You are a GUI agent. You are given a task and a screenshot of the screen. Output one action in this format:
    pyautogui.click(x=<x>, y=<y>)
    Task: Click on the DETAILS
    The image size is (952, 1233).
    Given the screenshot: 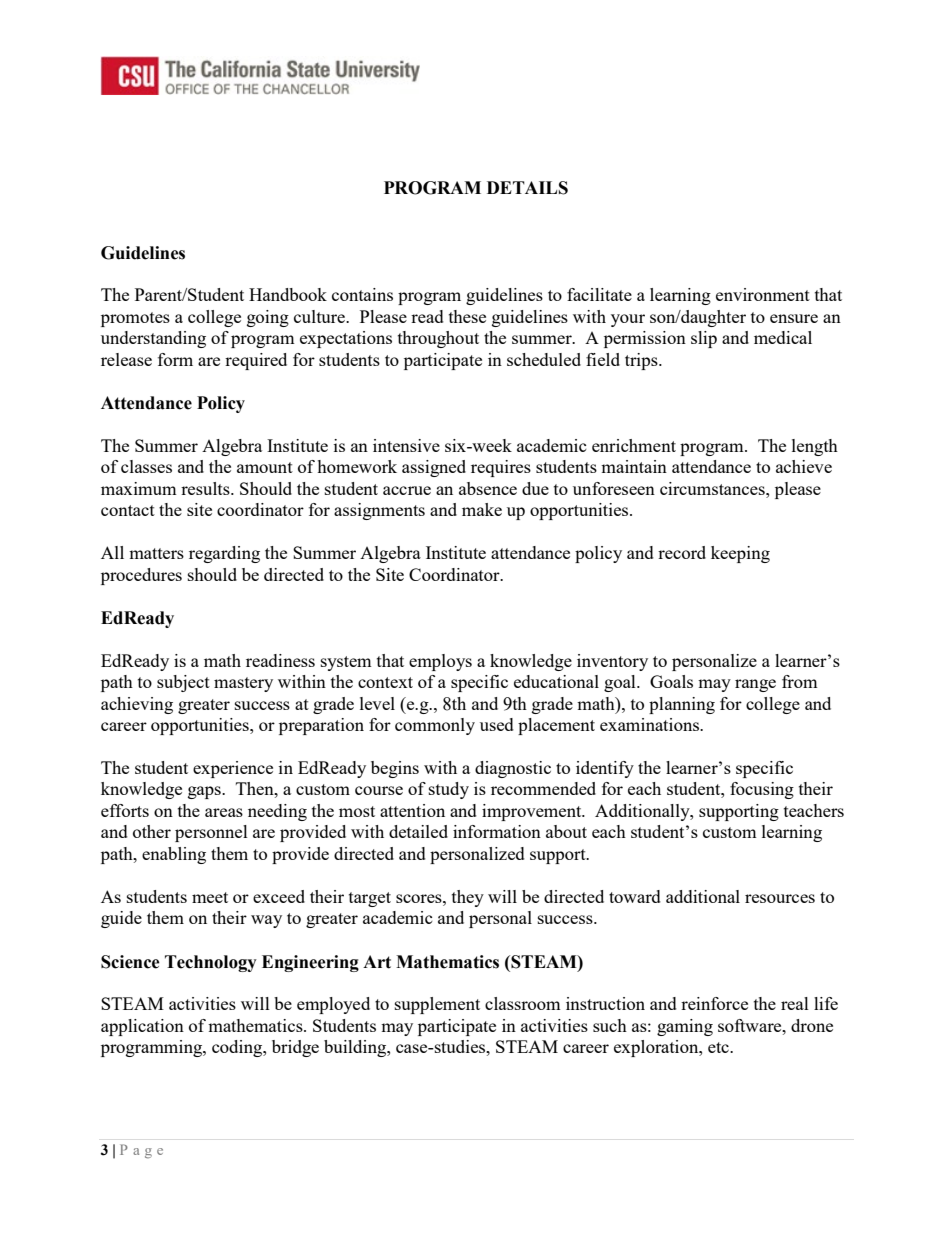 What is the action you would take?
    pyautogui.click(x=527, y=188)
